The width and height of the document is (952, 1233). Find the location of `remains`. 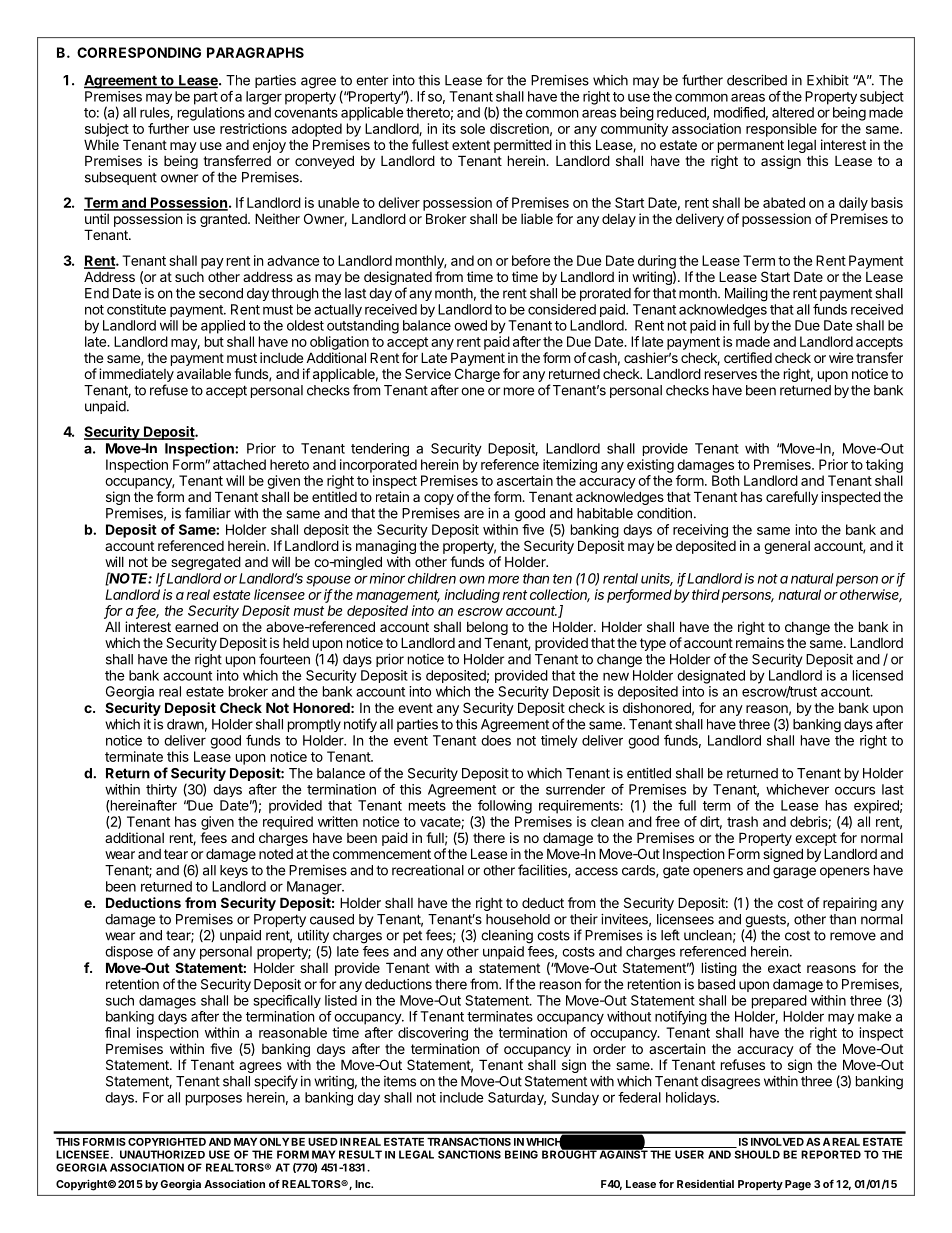

remains is located at coordinates (760, 642).
